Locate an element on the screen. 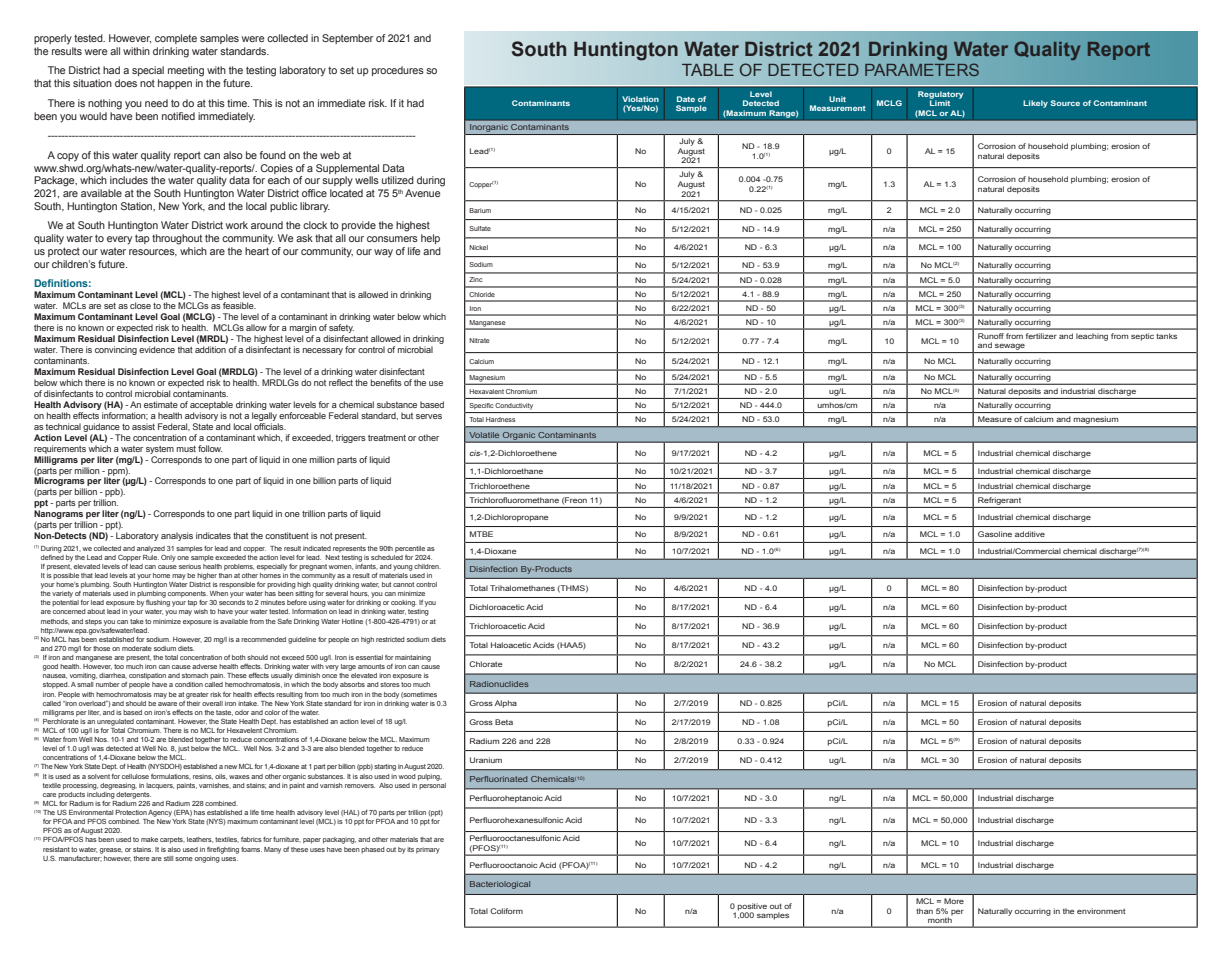  fertilizer is located at coordinates (1041, 336).
